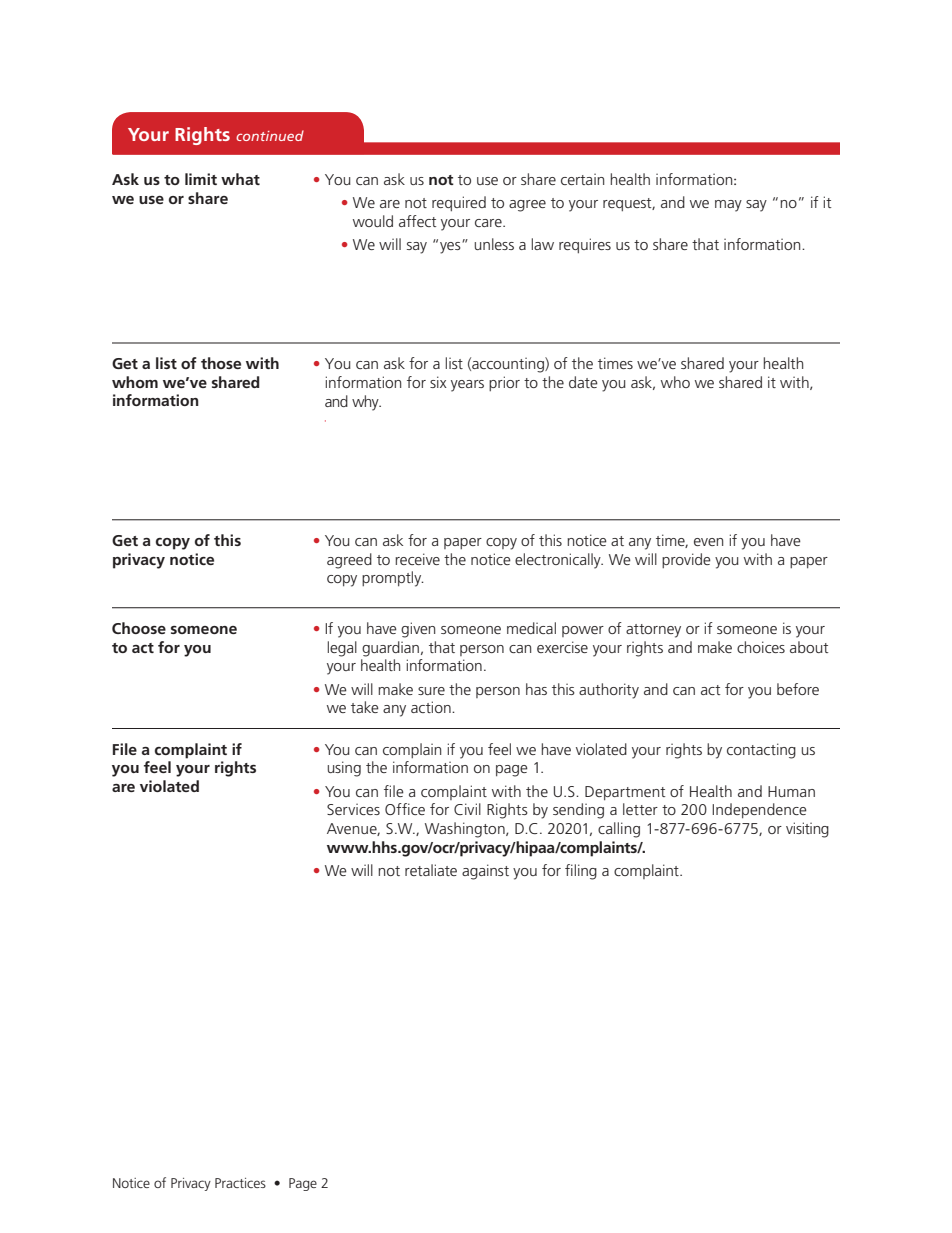 This page has height=1233, width=952. What do you see at coordinates (417, 559) in the page?
I see `receive` at bounding box center [417, 559].
